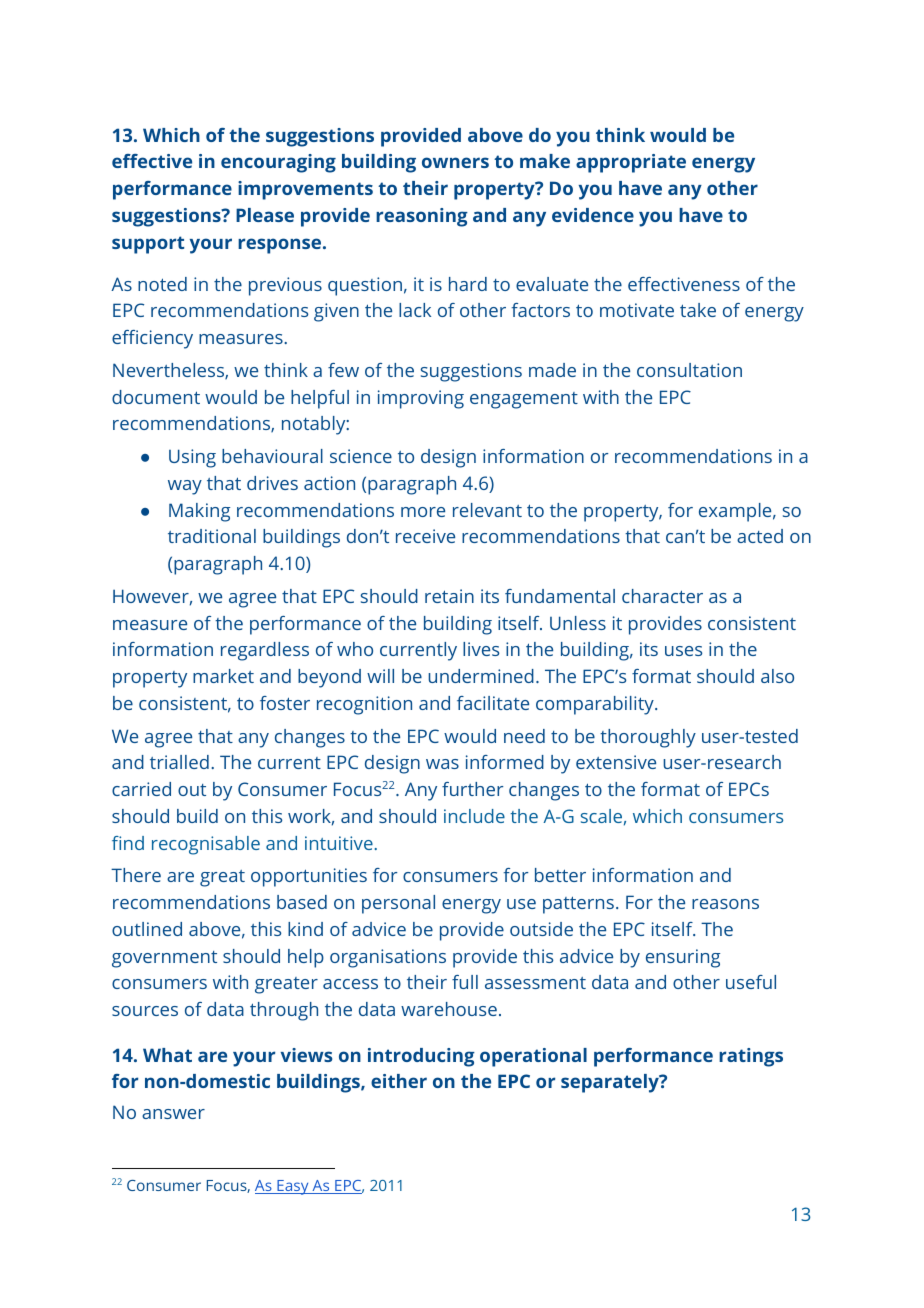  Describe the element at coordinates (399, 1081) in the screenshot. I see `either` at that location.
